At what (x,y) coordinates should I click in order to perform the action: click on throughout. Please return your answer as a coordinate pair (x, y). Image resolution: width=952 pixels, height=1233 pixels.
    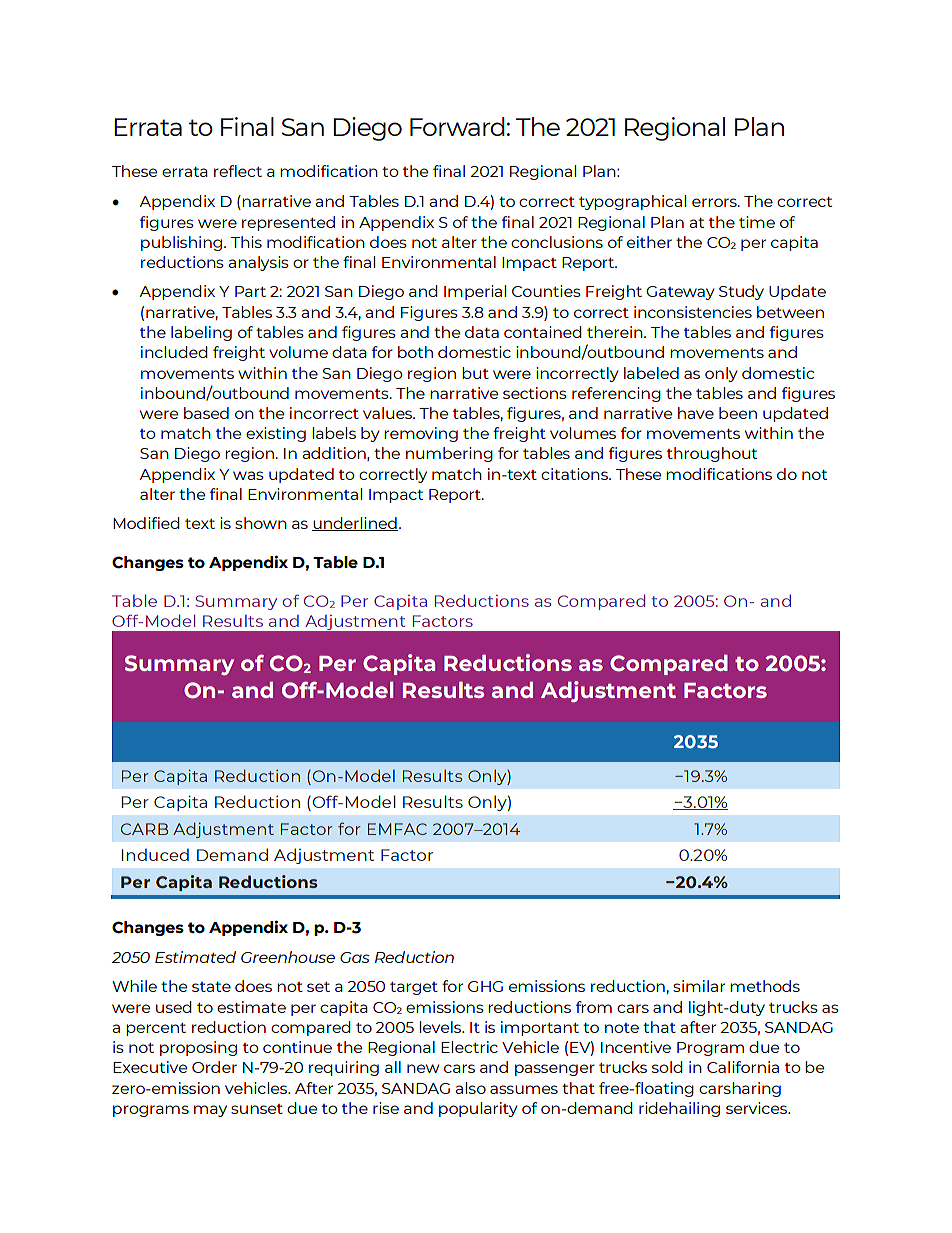
    Looking at the image, I should click on (712, 454).
